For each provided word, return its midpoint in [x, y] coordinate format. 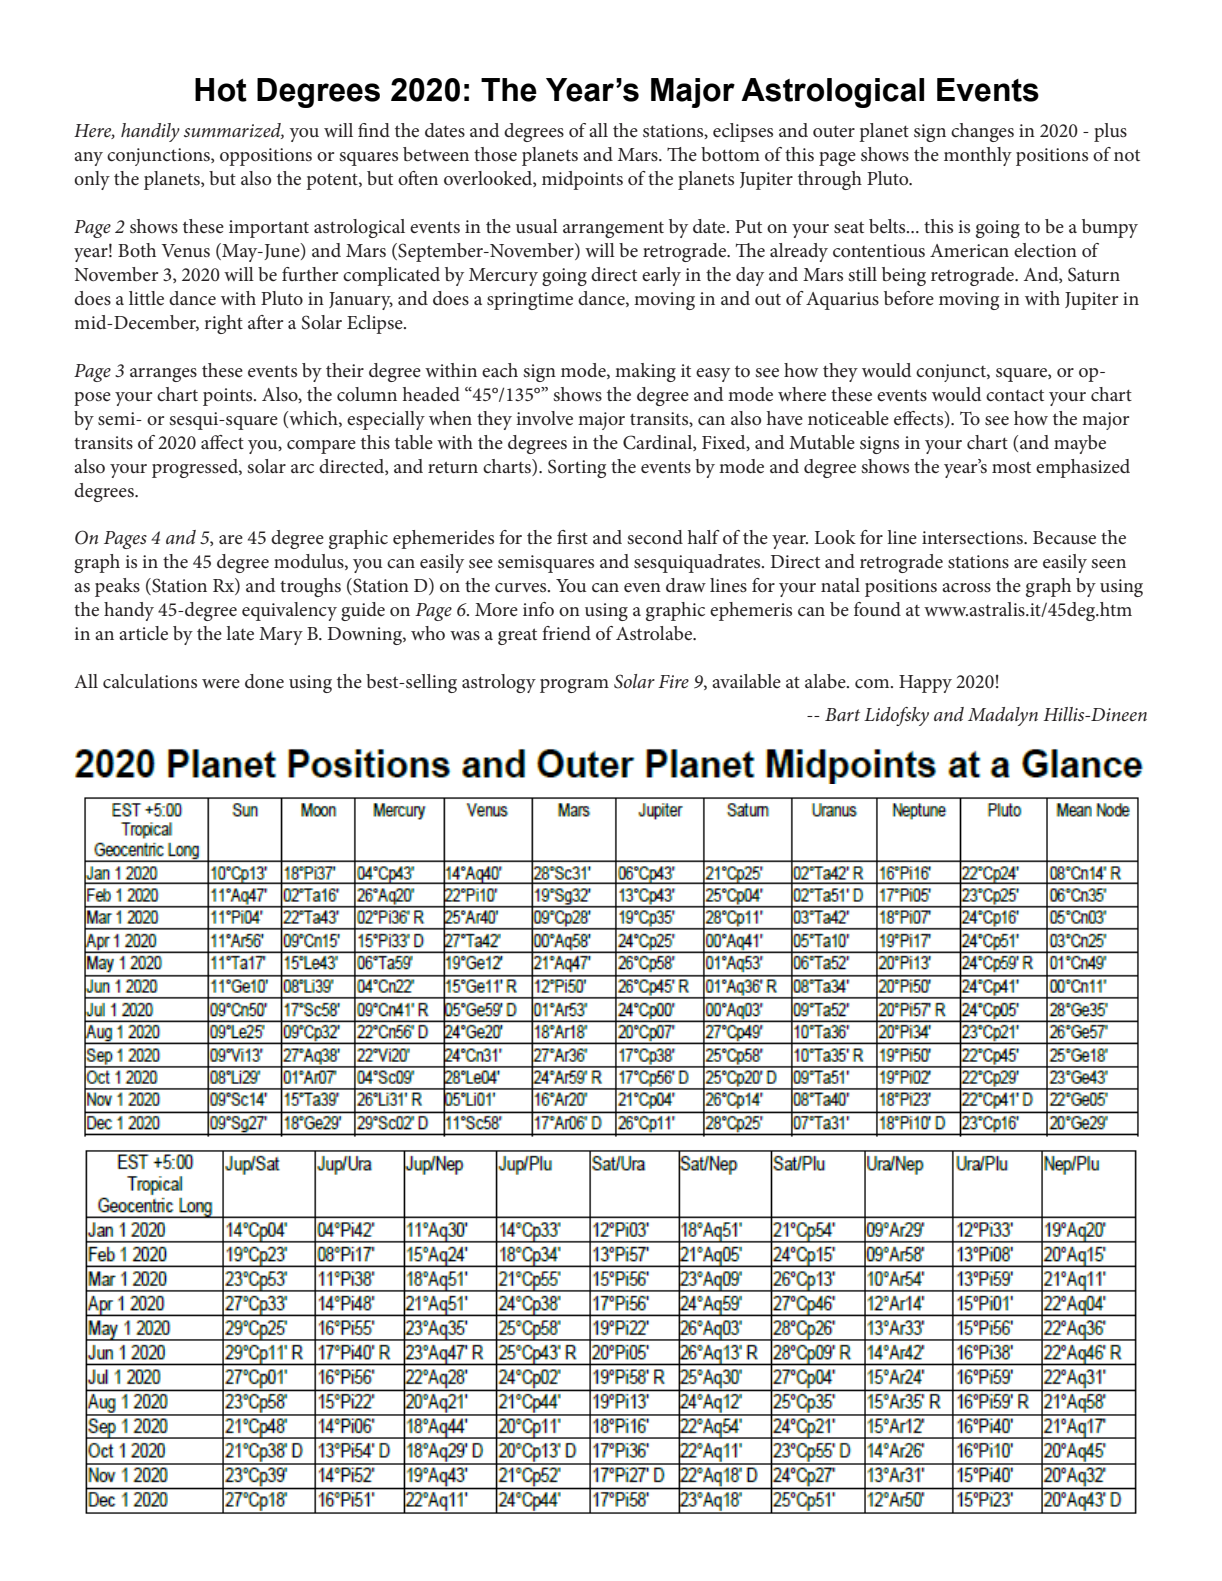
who [428, 633]
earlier [943, 301]
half [704, 537]
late [240, 633]
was [465, 635]
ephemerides [443, 539]
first [572, 537]
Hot [221, 90]
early [661, 276]
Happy [925, 684]
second [655, 537]
